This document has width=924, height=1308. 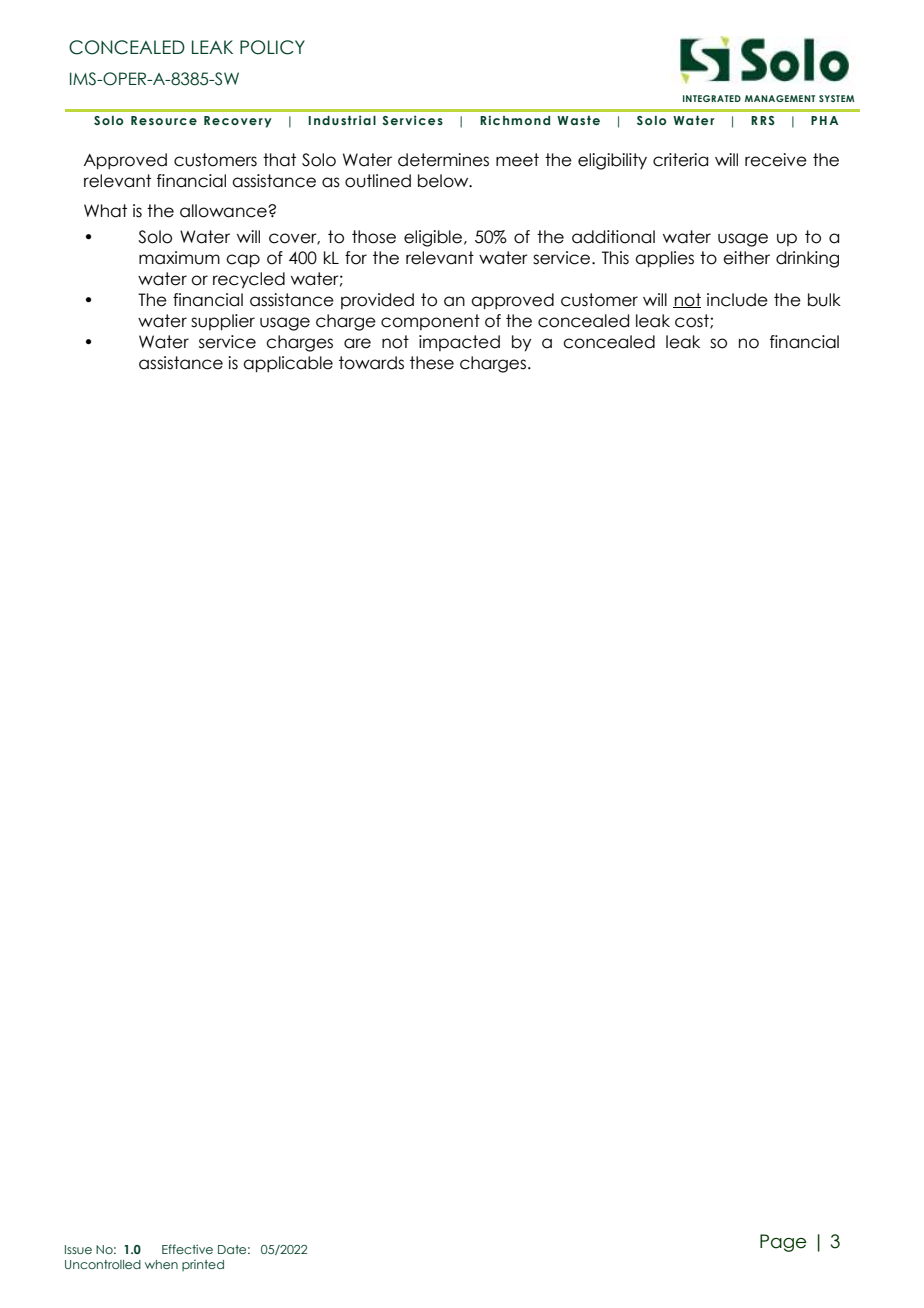 What do you see at coordinates (515, 120) in the document?
I see `Richmond` at bounding box center [515, 120].
